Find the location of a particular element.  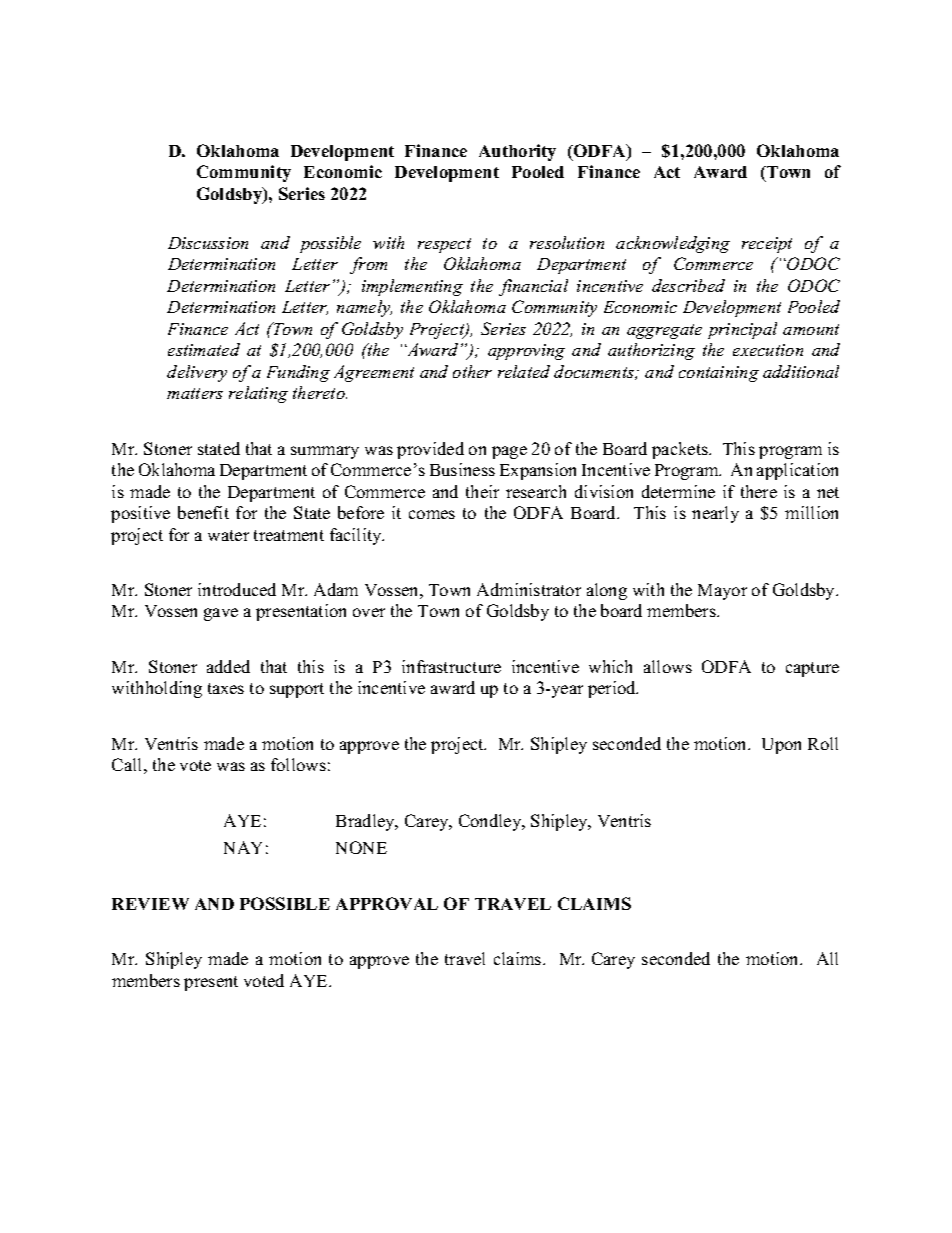

capture is located at coordinates (812, 669).
